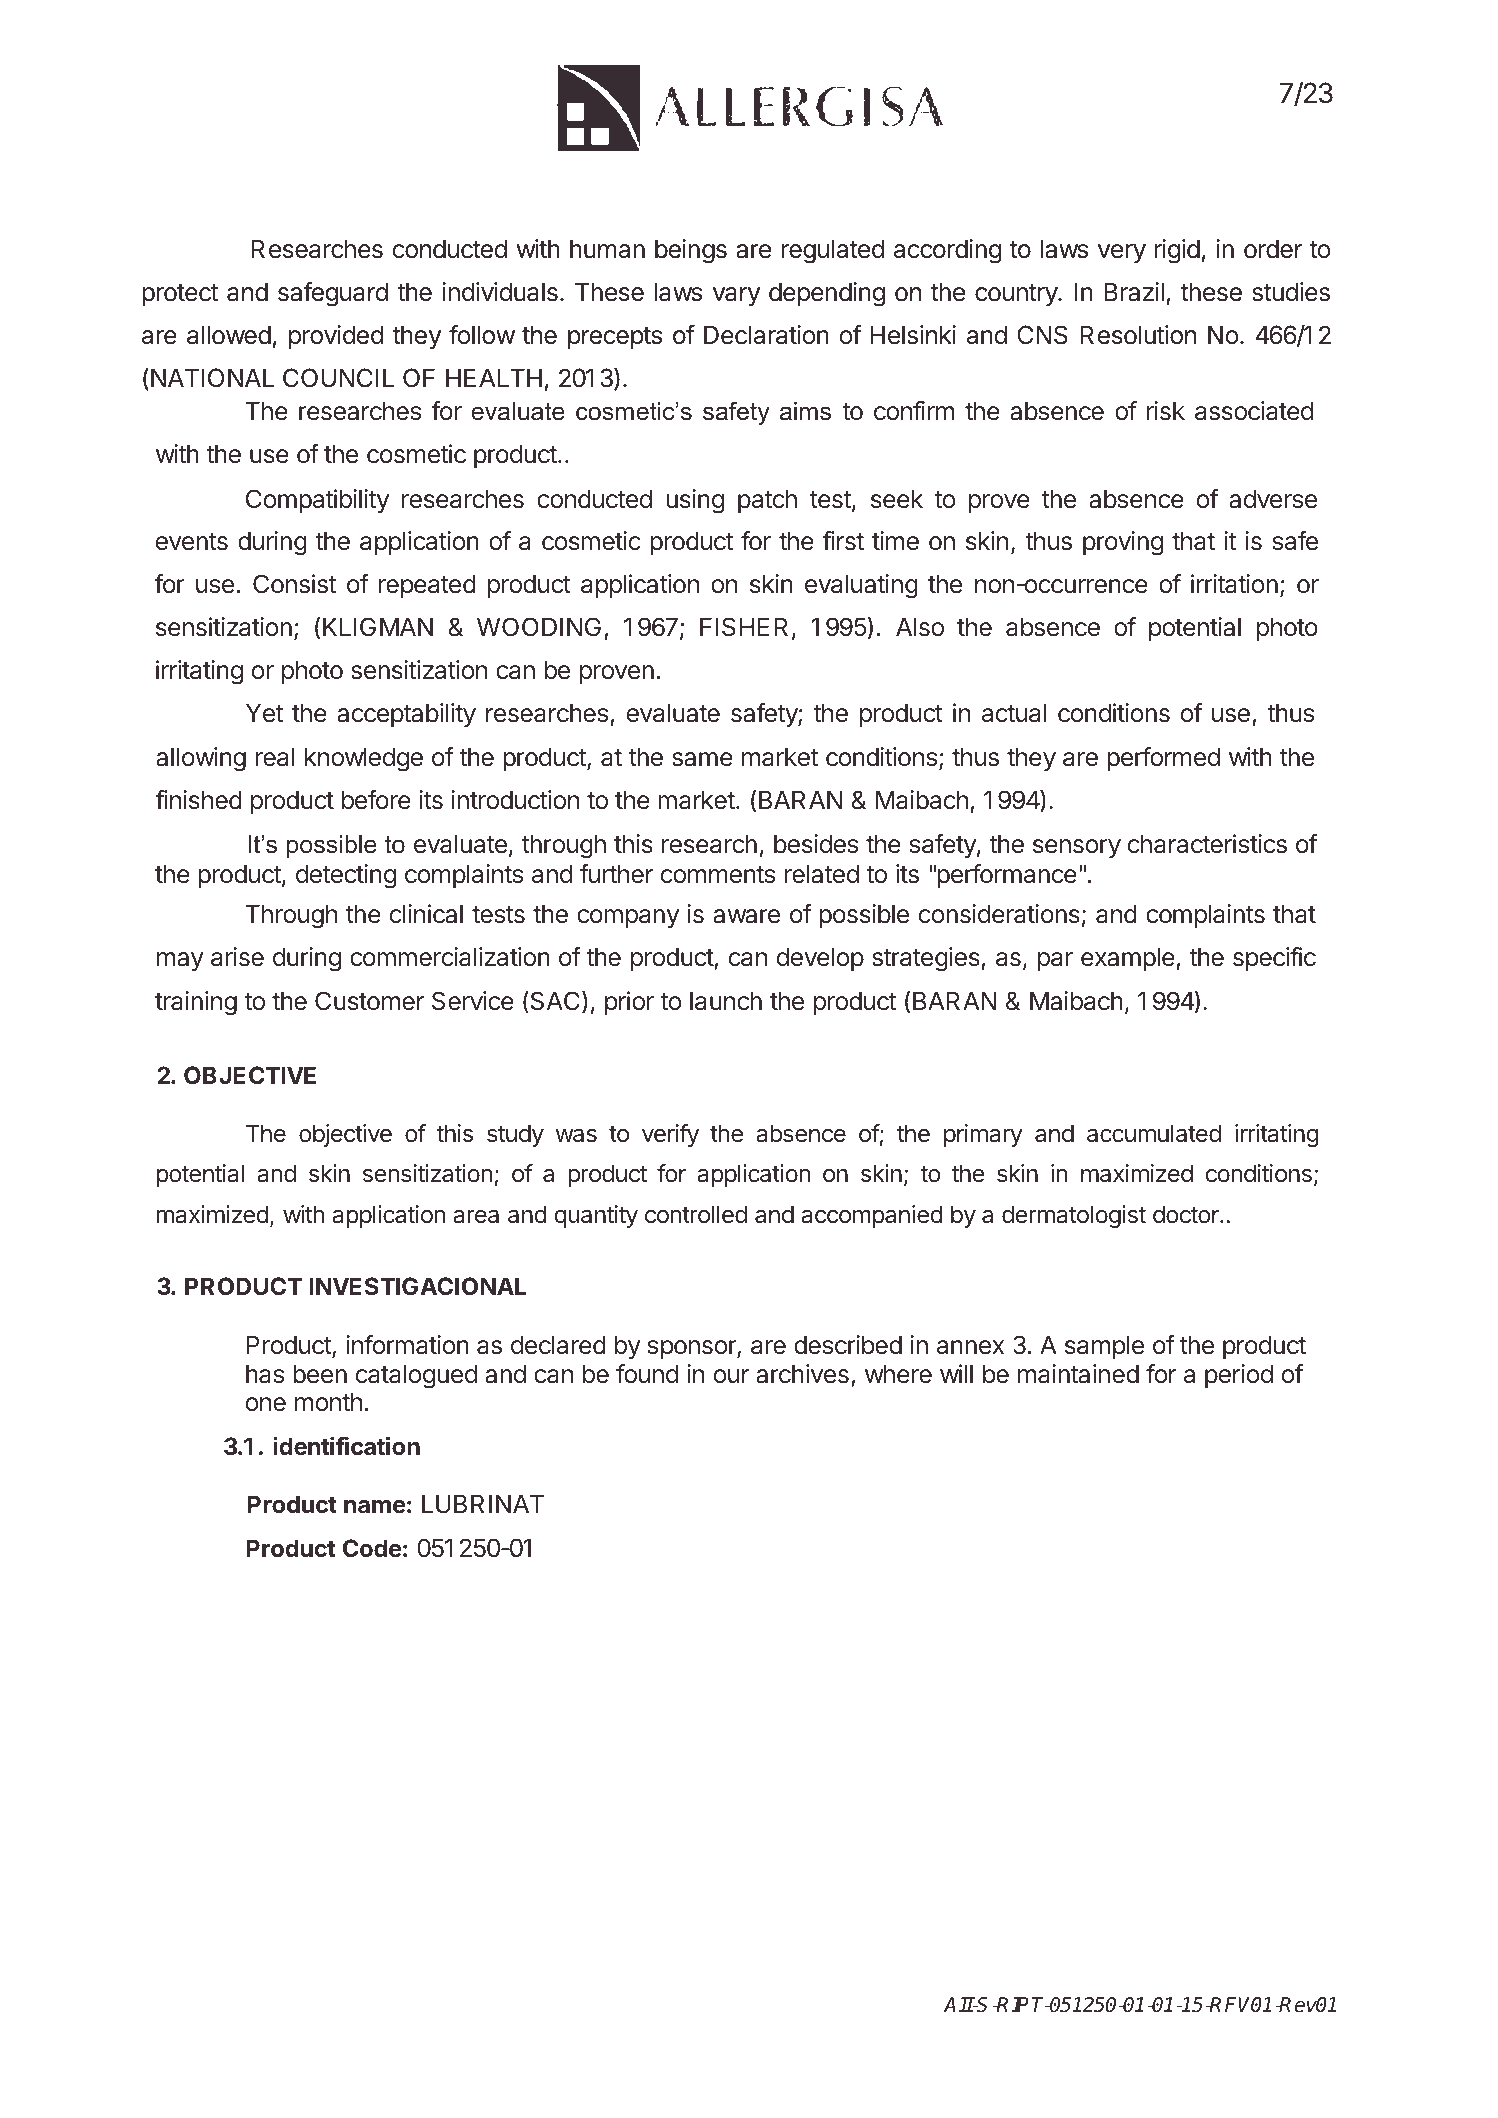  Describe the element at coordinates (1207, 844) in the screenshot. I see `characteristics` at that location.
